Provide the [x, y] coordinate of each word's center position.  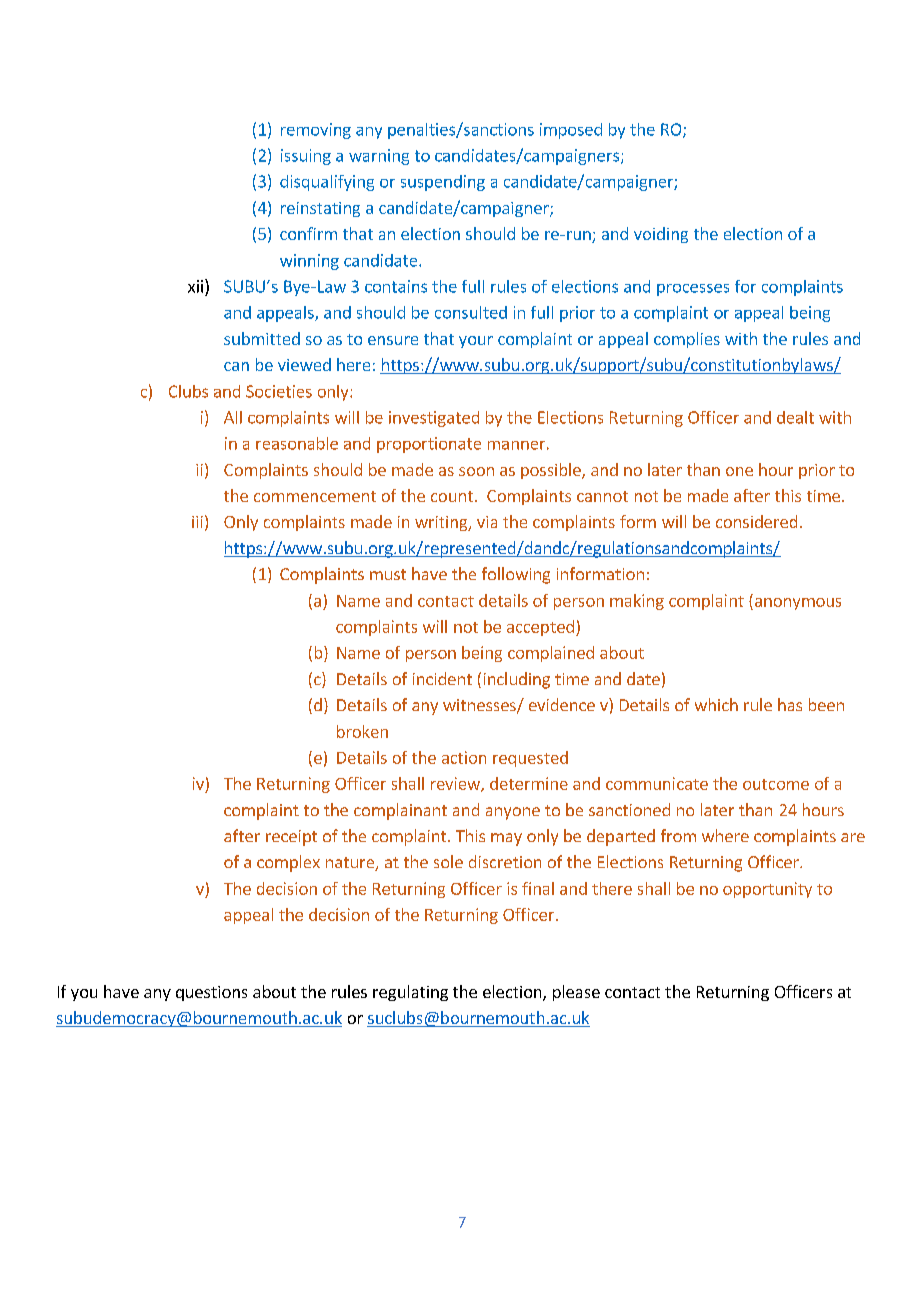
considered [756, 521]
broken [362, 731]
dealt [795, 417]
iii [197, 522]
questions [211, 993]
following [516, 575]
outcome [776, 784]
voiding [661, 235]
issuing [306, 157]
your [476, 342]
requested [530, 759]
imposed [571, 131]
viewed [304, 364]
